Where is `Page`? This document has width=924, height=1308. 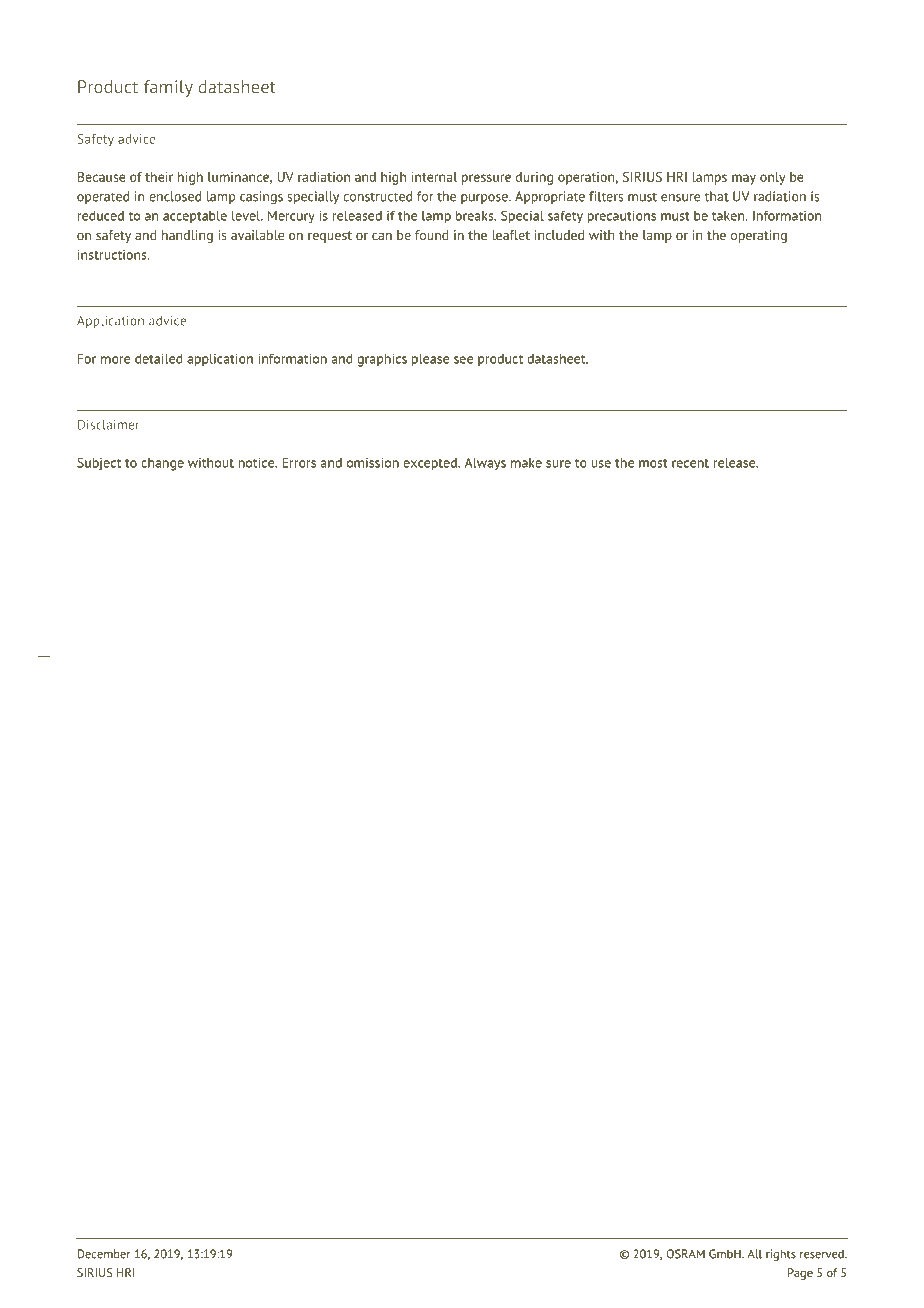 Page is located at coordinates (800, 1274).
